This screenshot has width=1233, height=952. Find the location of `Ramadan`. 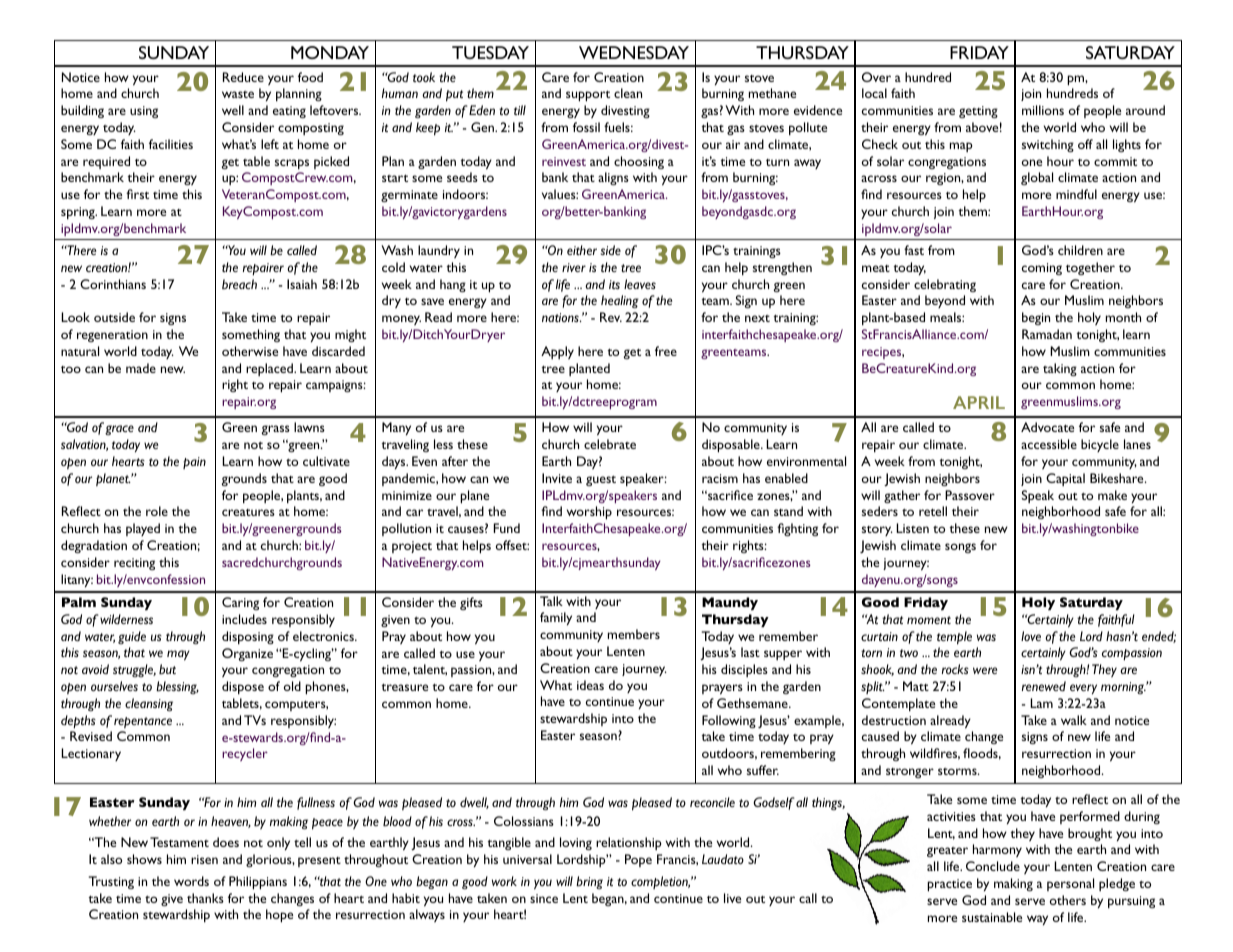

Ramadan is located at coordinates (1047, 334).
